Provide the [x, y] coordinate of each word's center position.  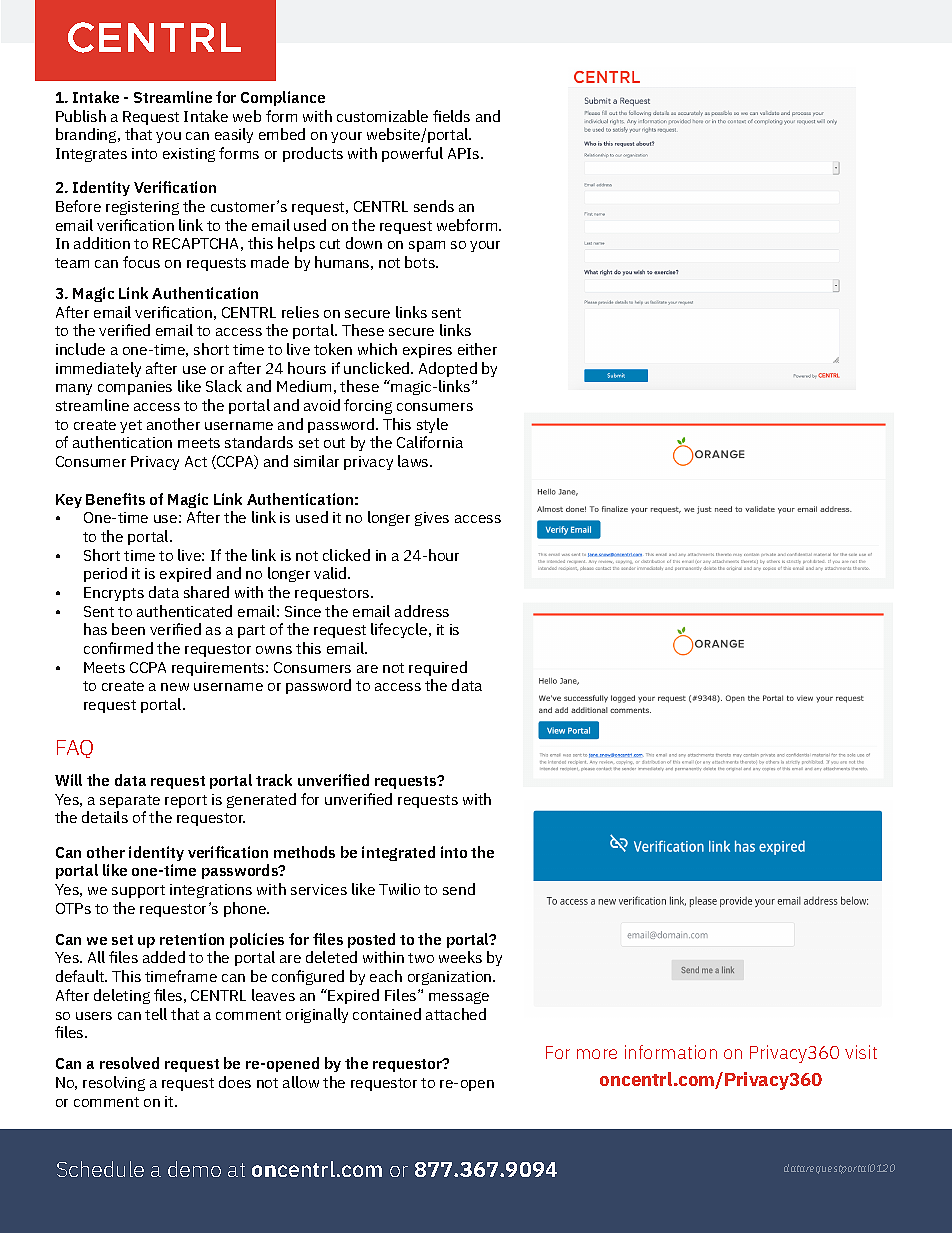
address [422, 611]
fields [451, 116]
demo [194, 1169]
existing [189, 155]
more [597, 1054]
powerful [412, 154]
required [438, 668]
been [128, 629]
